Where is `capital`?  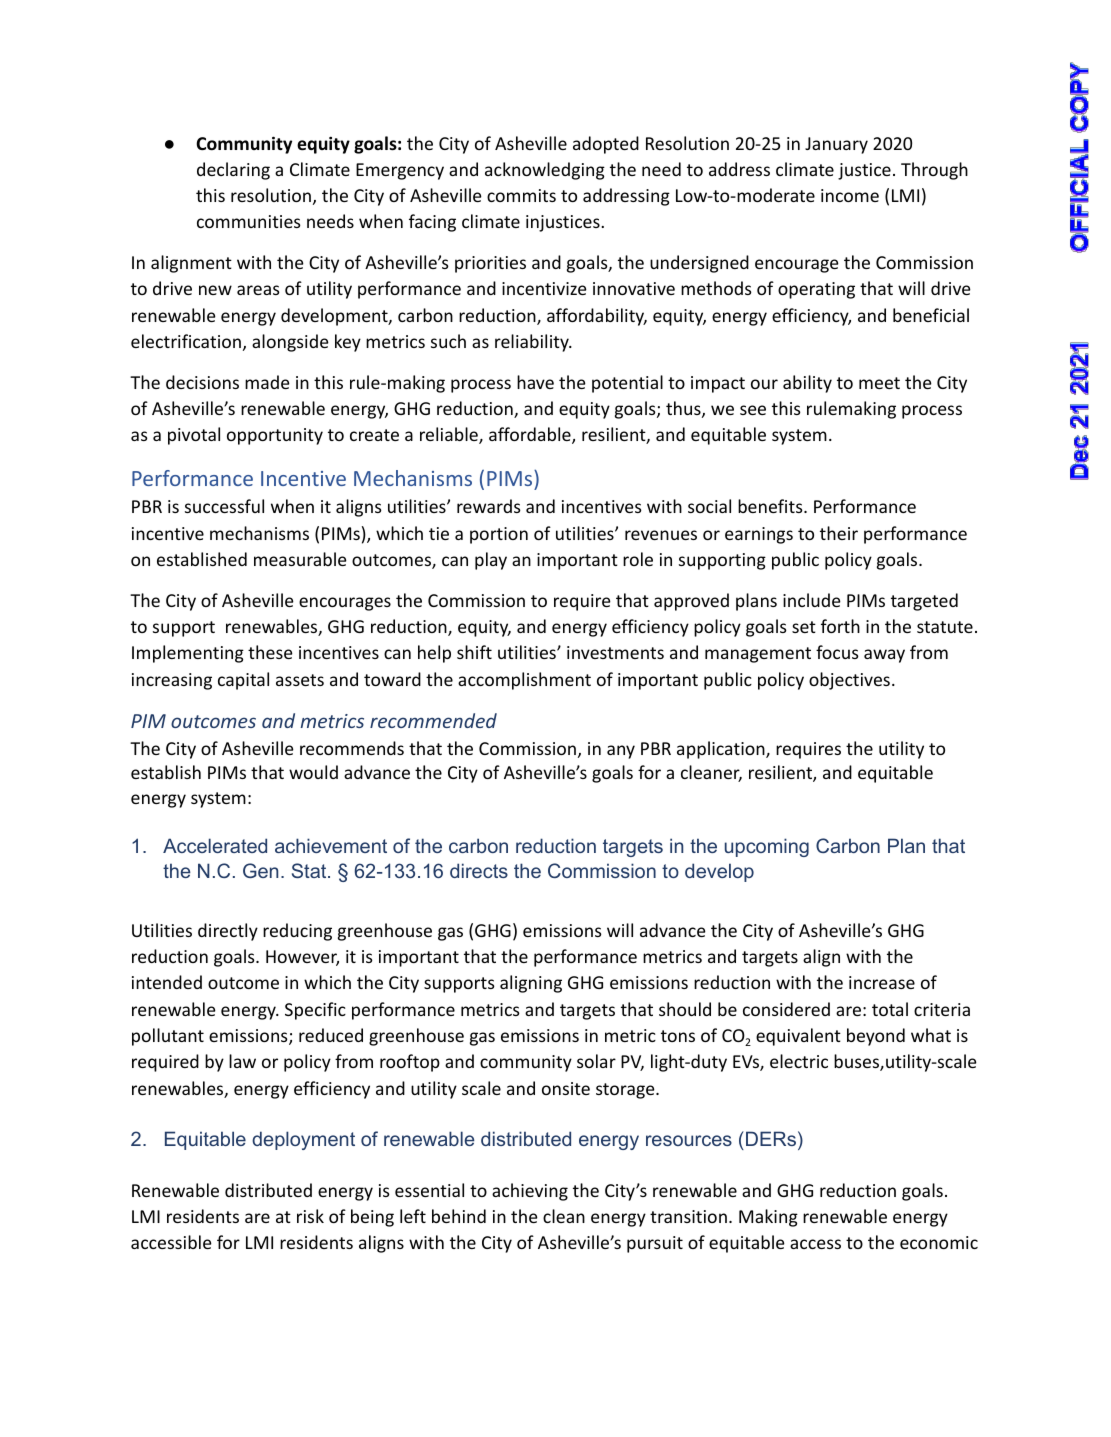 capital is located at coordinates (243, 681).
